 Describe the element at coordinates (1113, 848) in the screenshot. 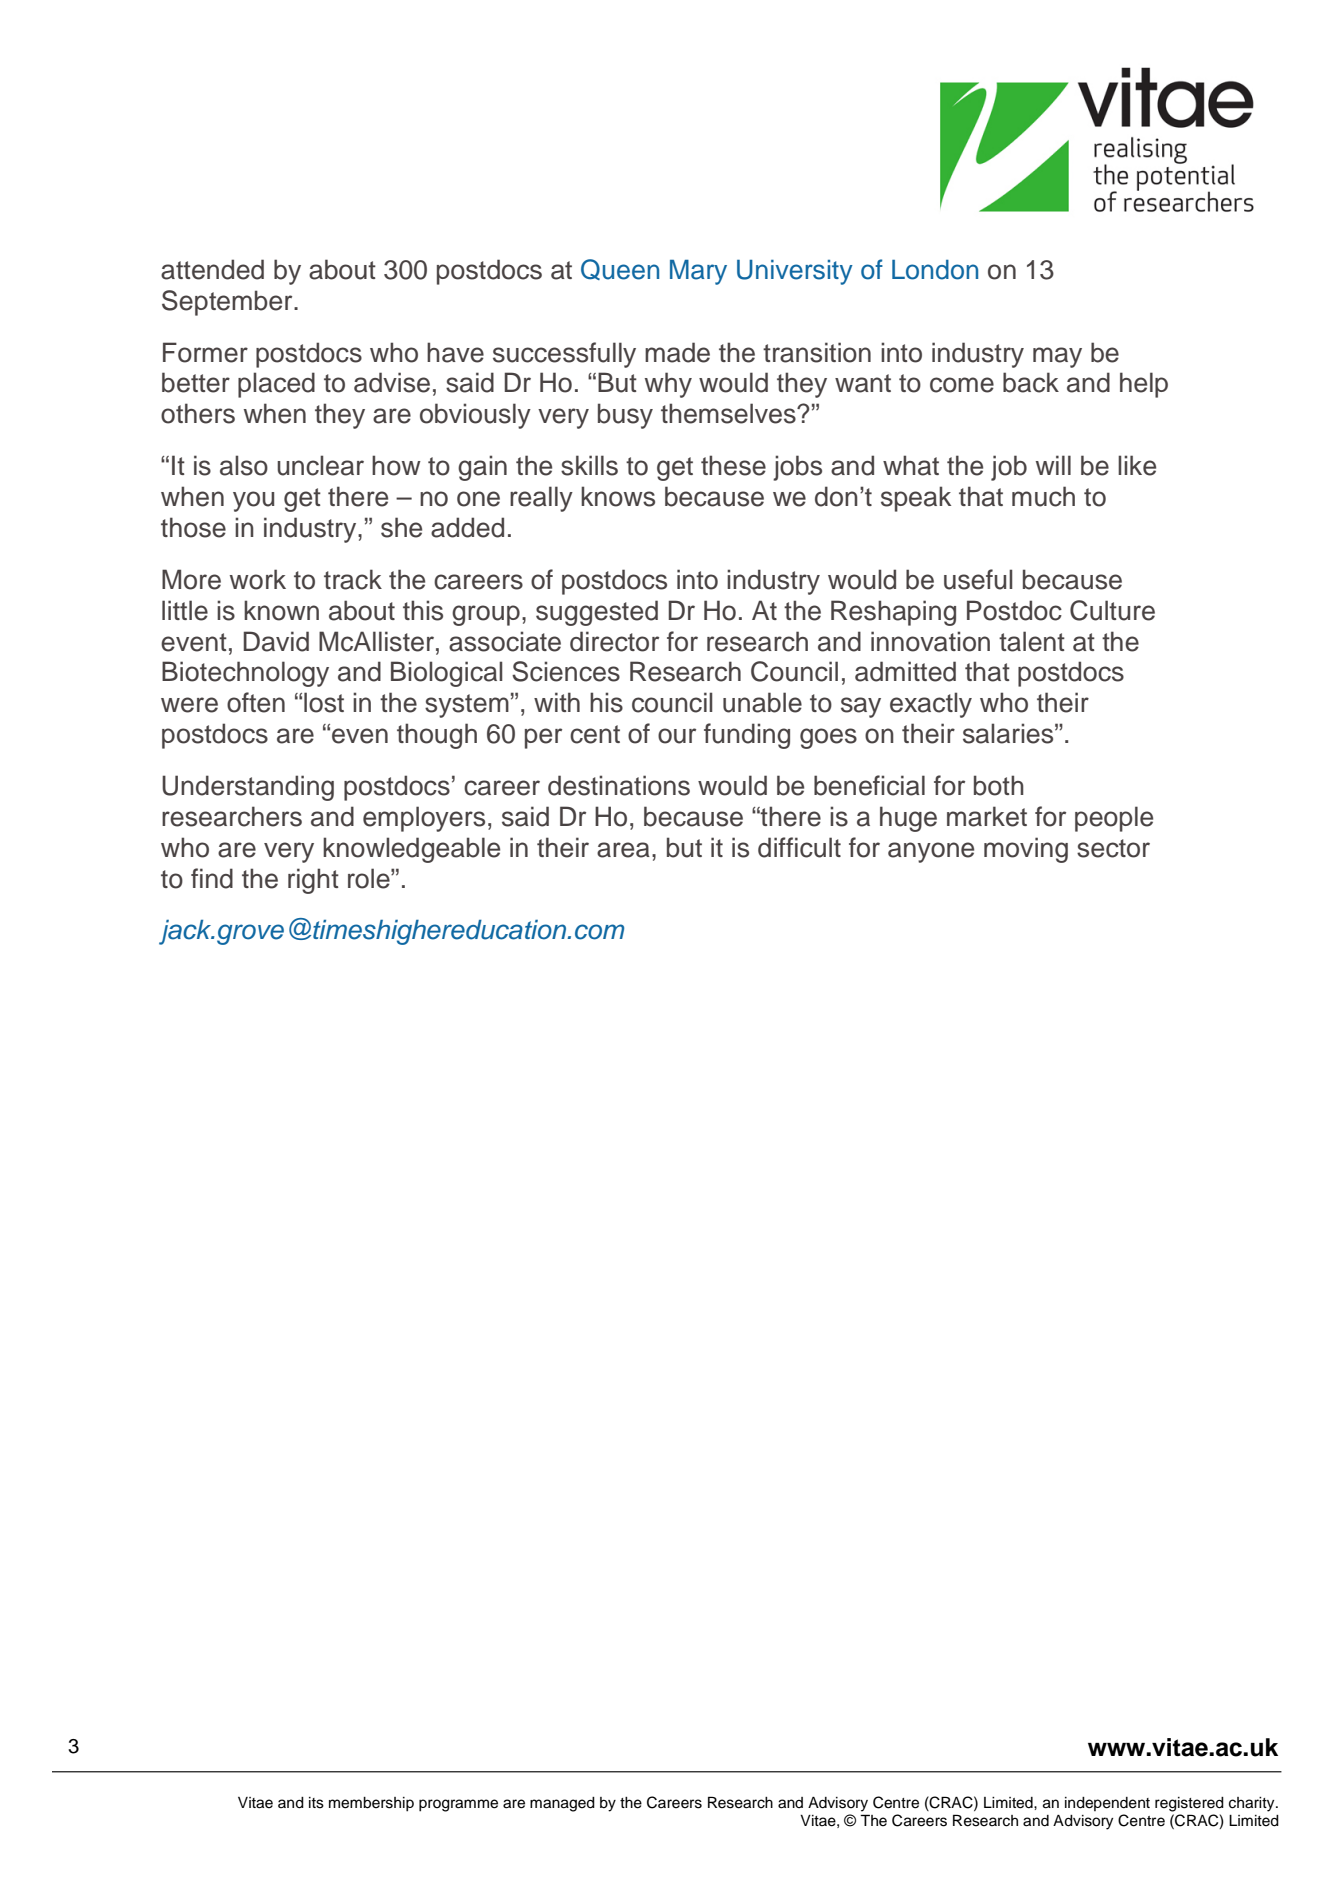

I see `sector` at that location.
